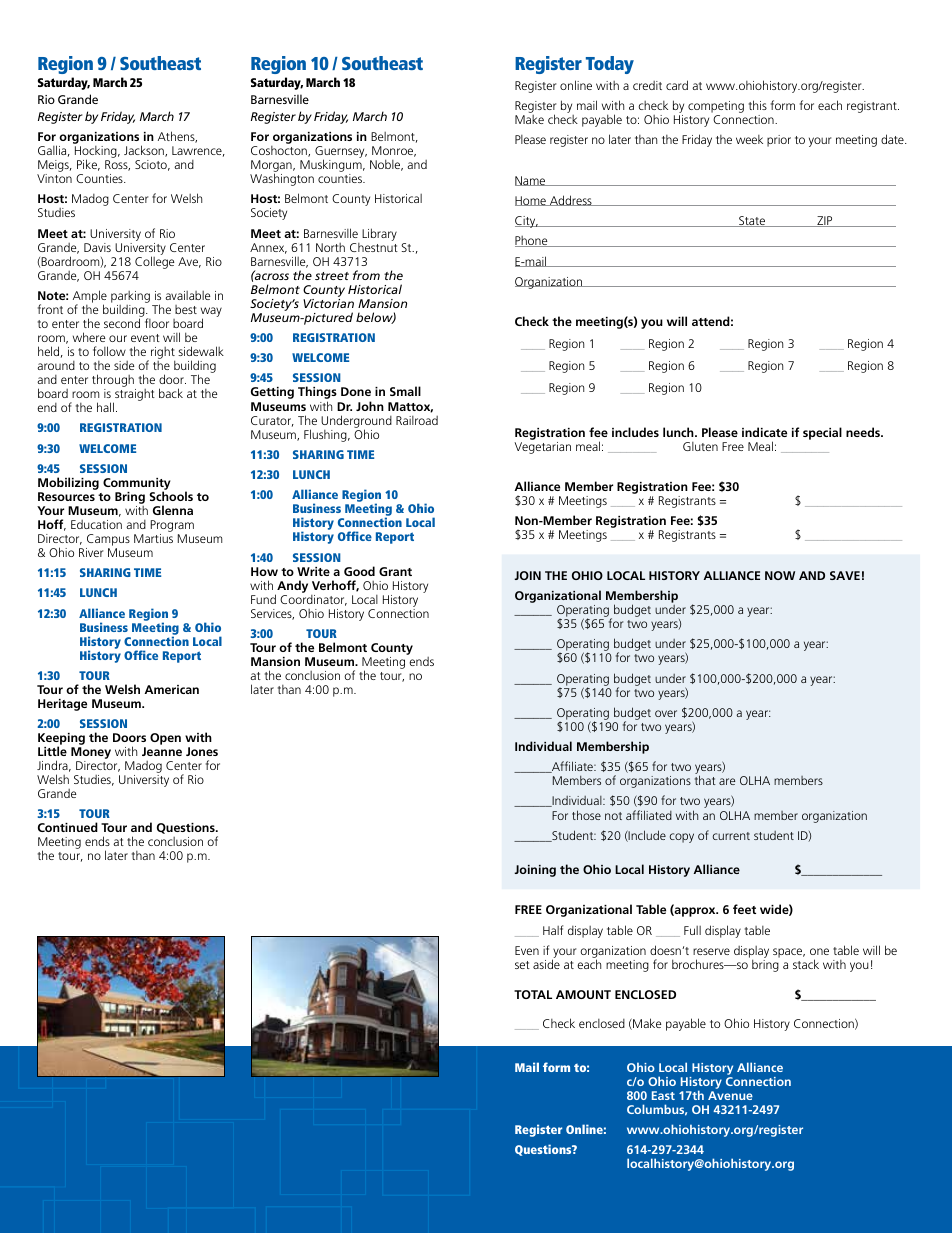 This image has width=952, height=1233. What do you see at coordinates (610, 65) in the image?
I see `Today` at bounding box center [610, 65].
